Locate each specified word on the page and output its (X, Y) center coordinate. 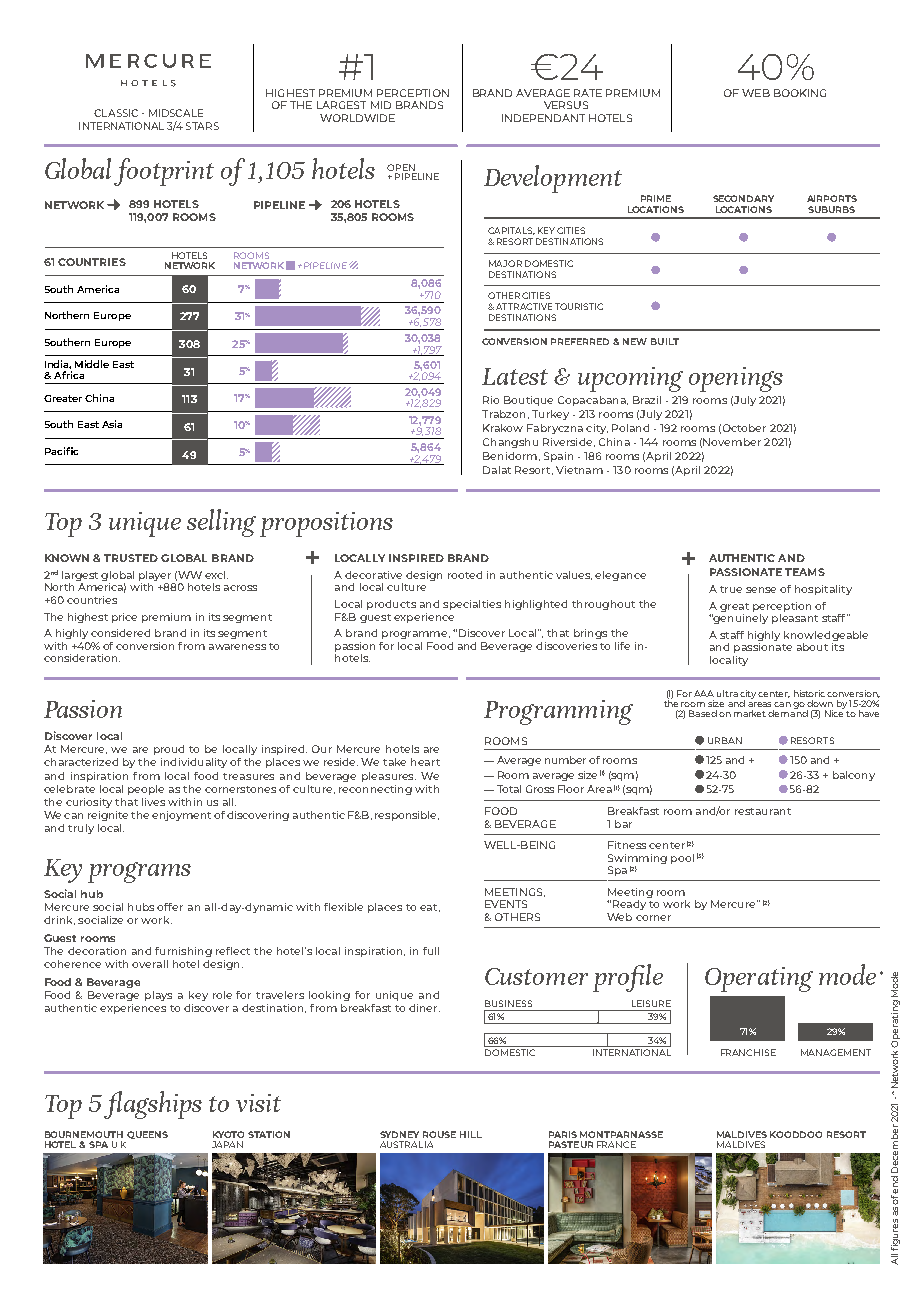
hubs (141, 907)
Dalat (497, 470)
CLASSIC (116, 113)
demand (788, 712)
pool (682, 859)
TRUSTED (131, 558)
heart (425, 762)
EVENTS (506, 904)
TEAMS (805, 572)
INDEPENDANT (543, 118)
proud (169, 750)
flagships (153, 1105)
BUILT (665, 341)
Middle (92, 364)
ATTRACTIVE (524, 306)
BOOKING (800, 93)
